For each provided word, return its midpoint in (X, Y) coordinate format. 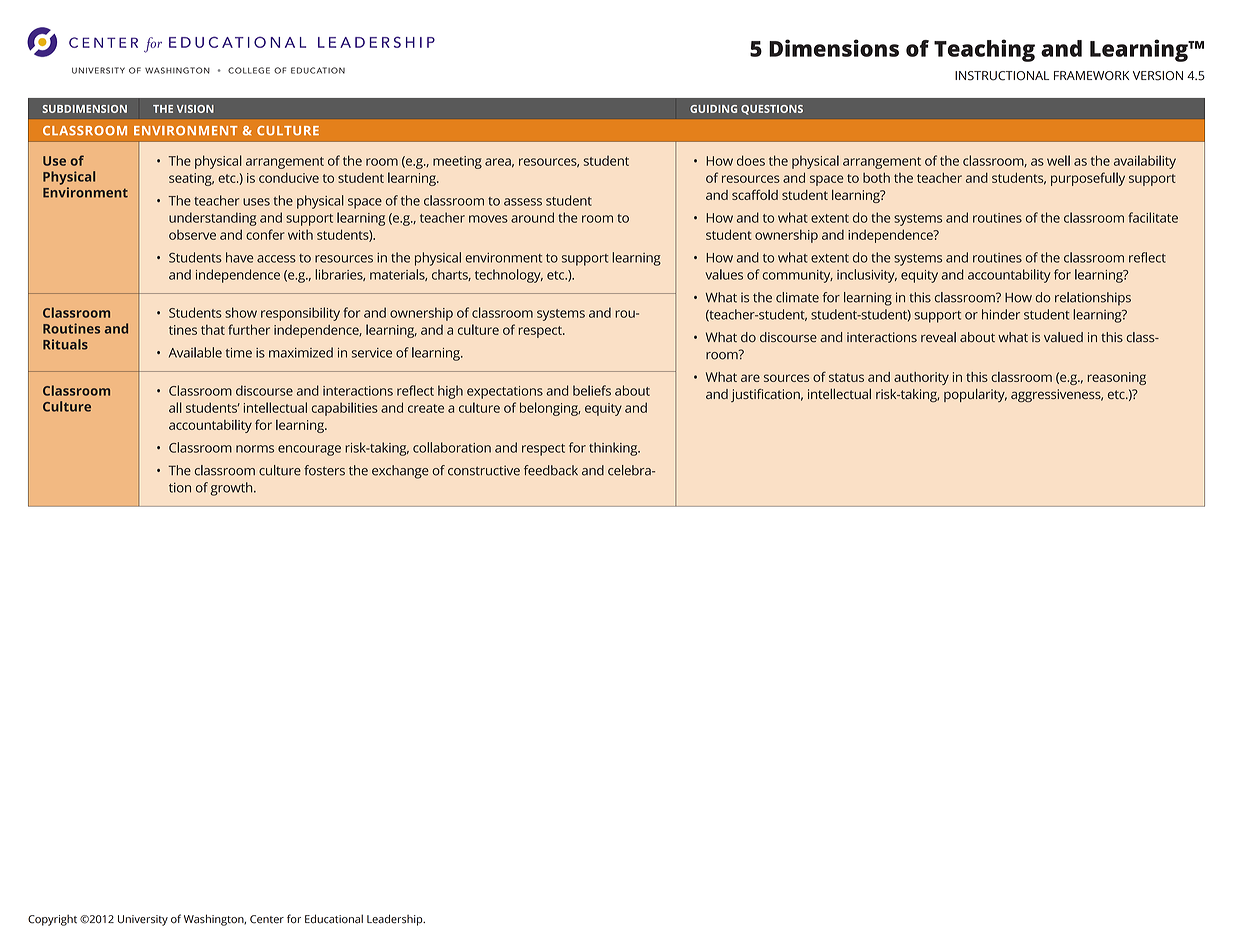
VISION (195, 109)
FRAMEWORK (1091, 76)
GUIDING (713, 109)
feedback (551, 470)
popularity (975, 395)
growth (232, 489)
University (143, 920)
